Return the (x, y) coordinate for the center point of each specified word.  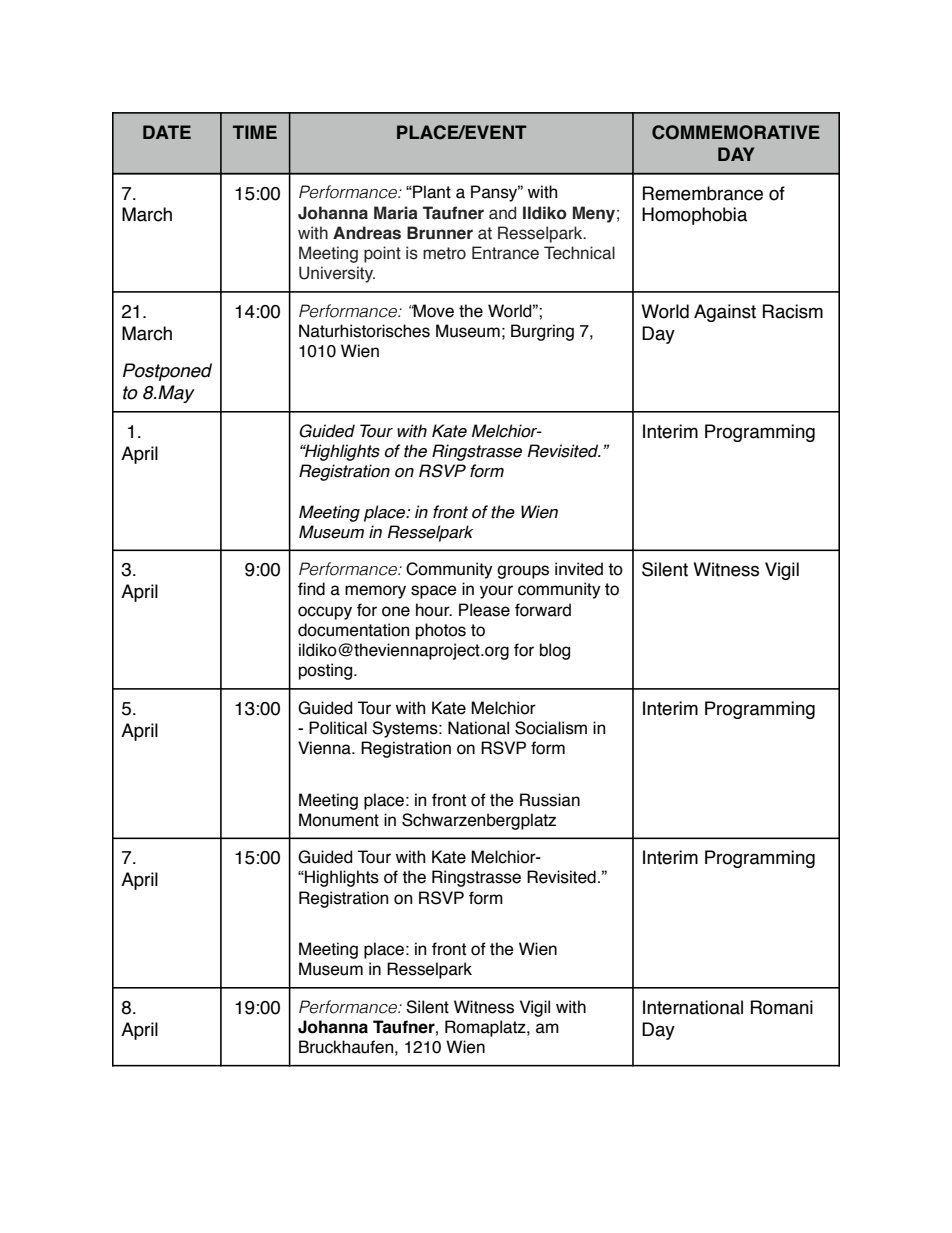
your (496, 592)
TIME (255, 132)
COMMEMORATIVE (736, 132)
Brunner (440, 233)
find (311, 589)
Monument (339, 820)
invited (579, 569)
